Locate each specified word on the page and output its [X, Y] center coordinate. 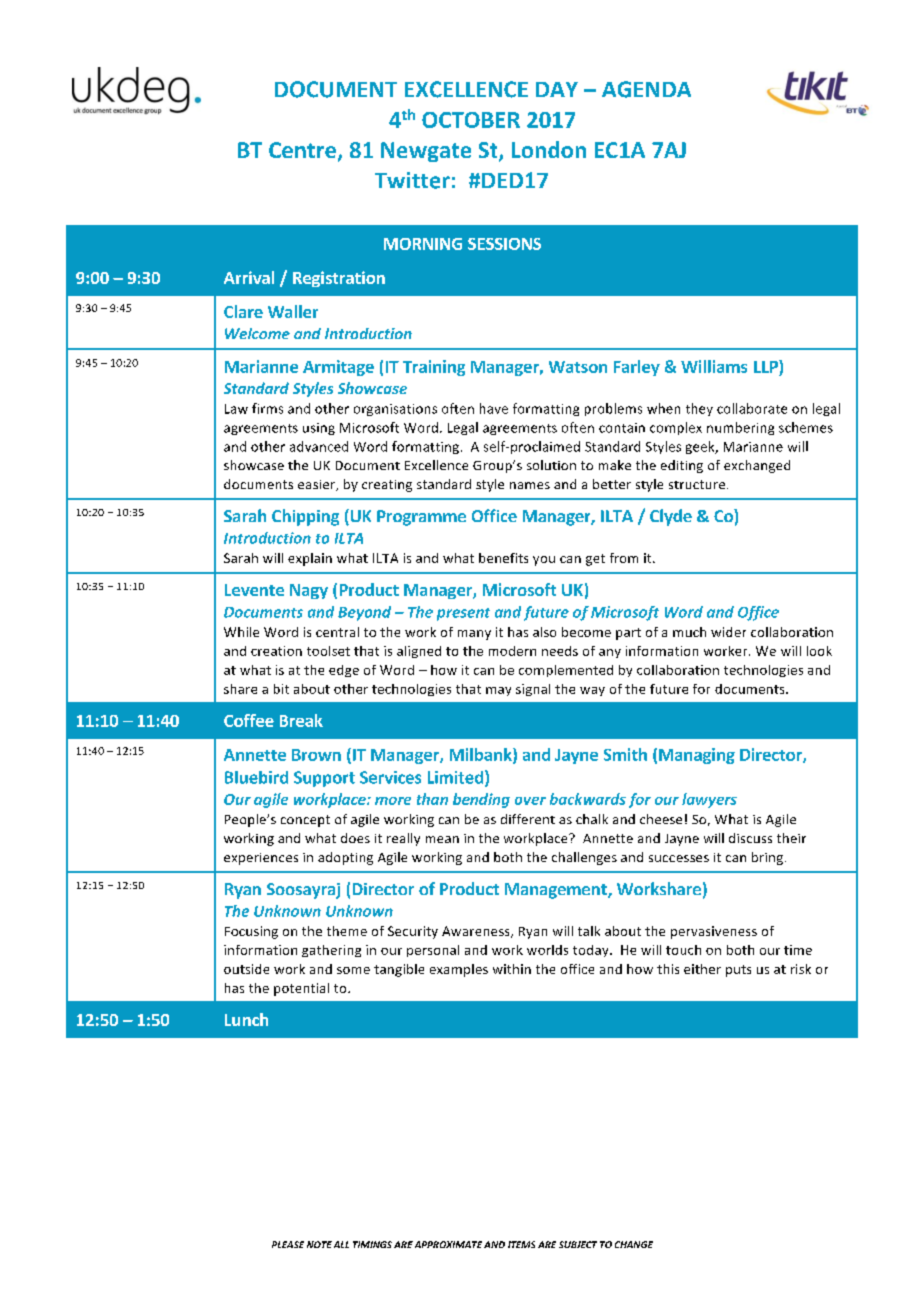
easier [318, 485]
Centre [302, 150]
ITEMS [521, 1244]
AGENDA [646, 89]
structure [698, 484]
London [549, 149]
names [530, 485]
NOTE [319, 1244]
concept [305, 821]
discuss [750, 838]
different [528, 819]
